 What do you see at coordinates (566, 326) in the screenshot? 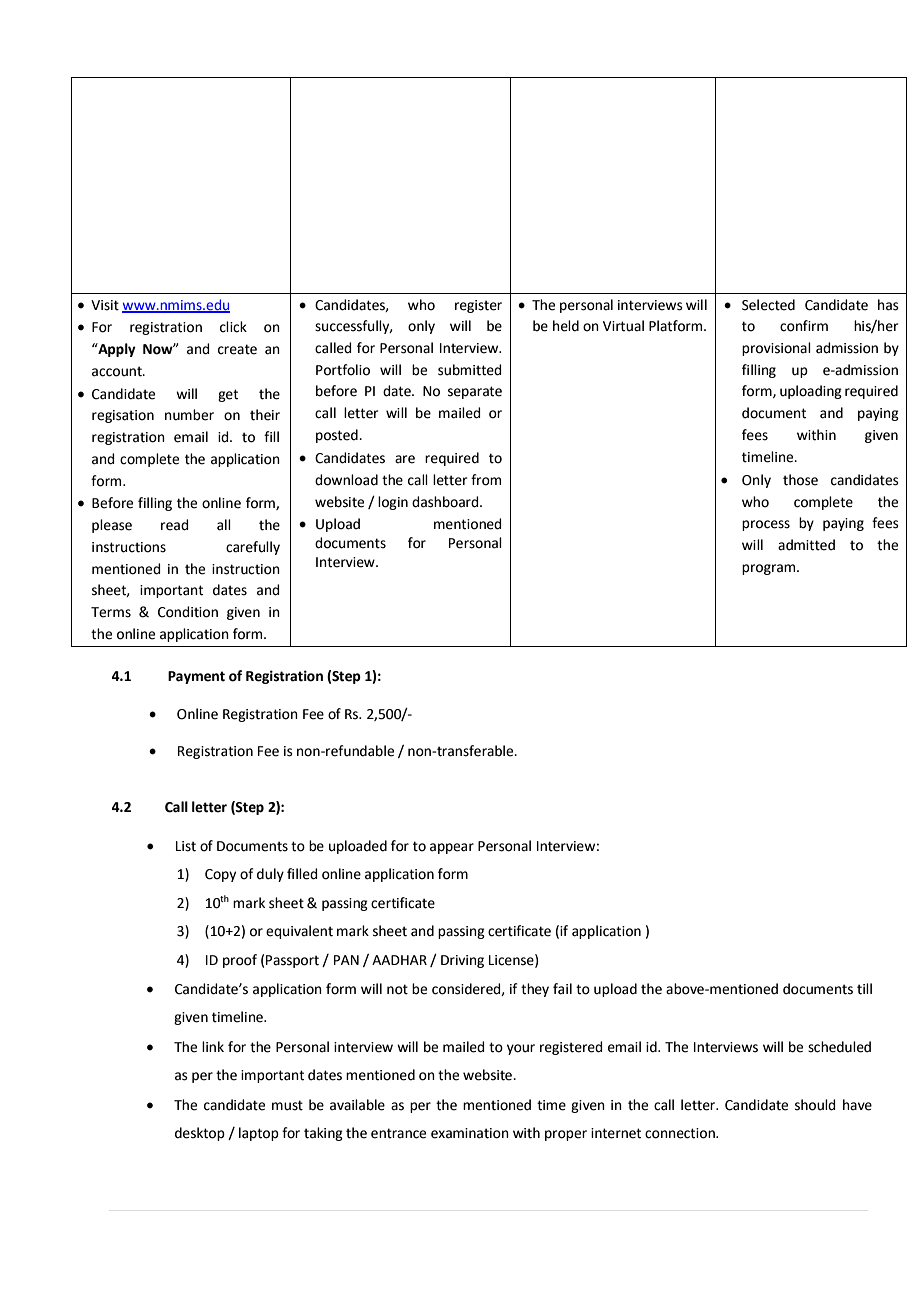
I see `held` at bounding box center [566, 326].
